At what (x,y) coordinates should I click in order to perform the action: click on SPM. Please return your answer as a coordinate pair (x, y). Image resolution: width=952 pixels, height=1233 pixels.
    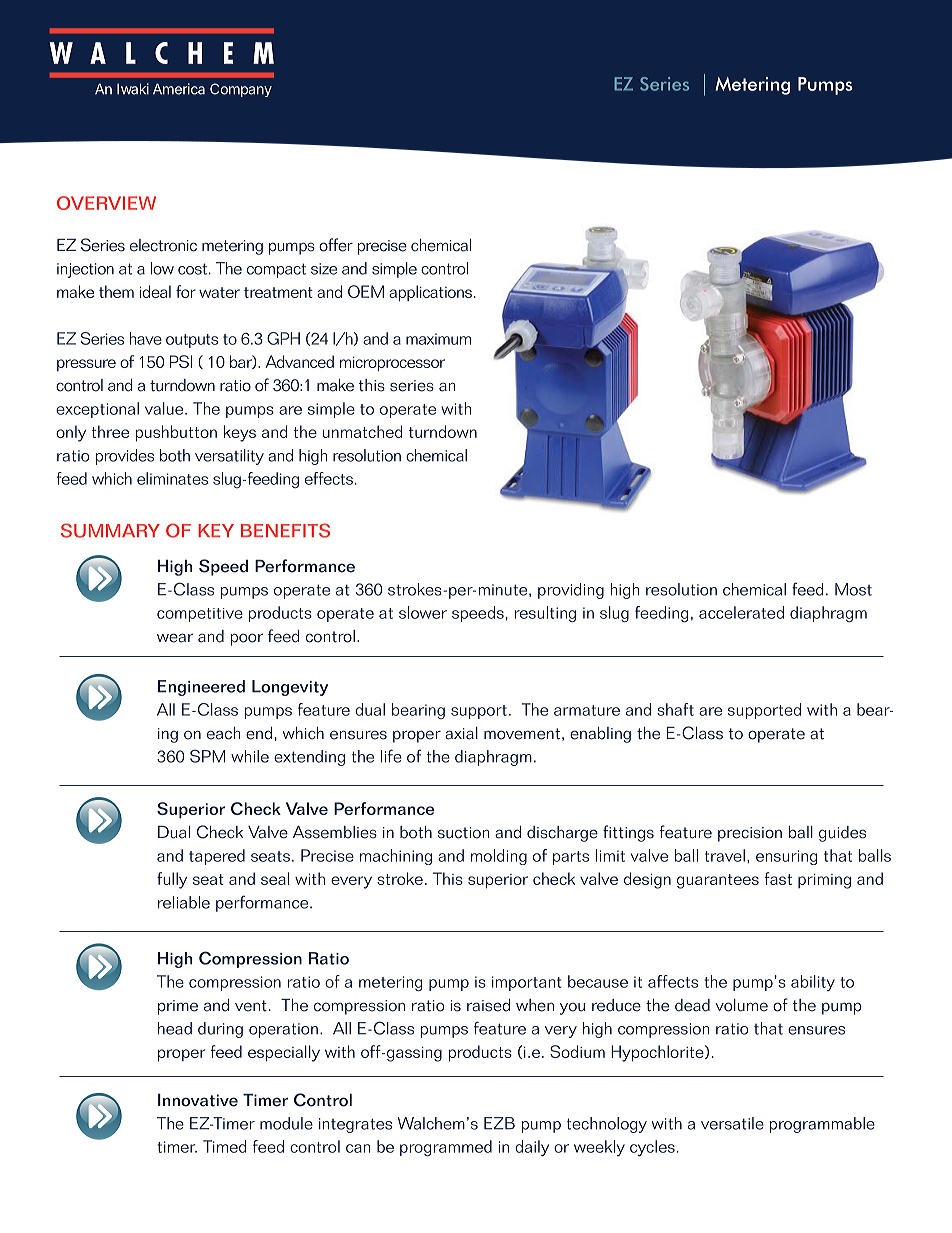
    Looking at the image, I should click on (207, 756).
